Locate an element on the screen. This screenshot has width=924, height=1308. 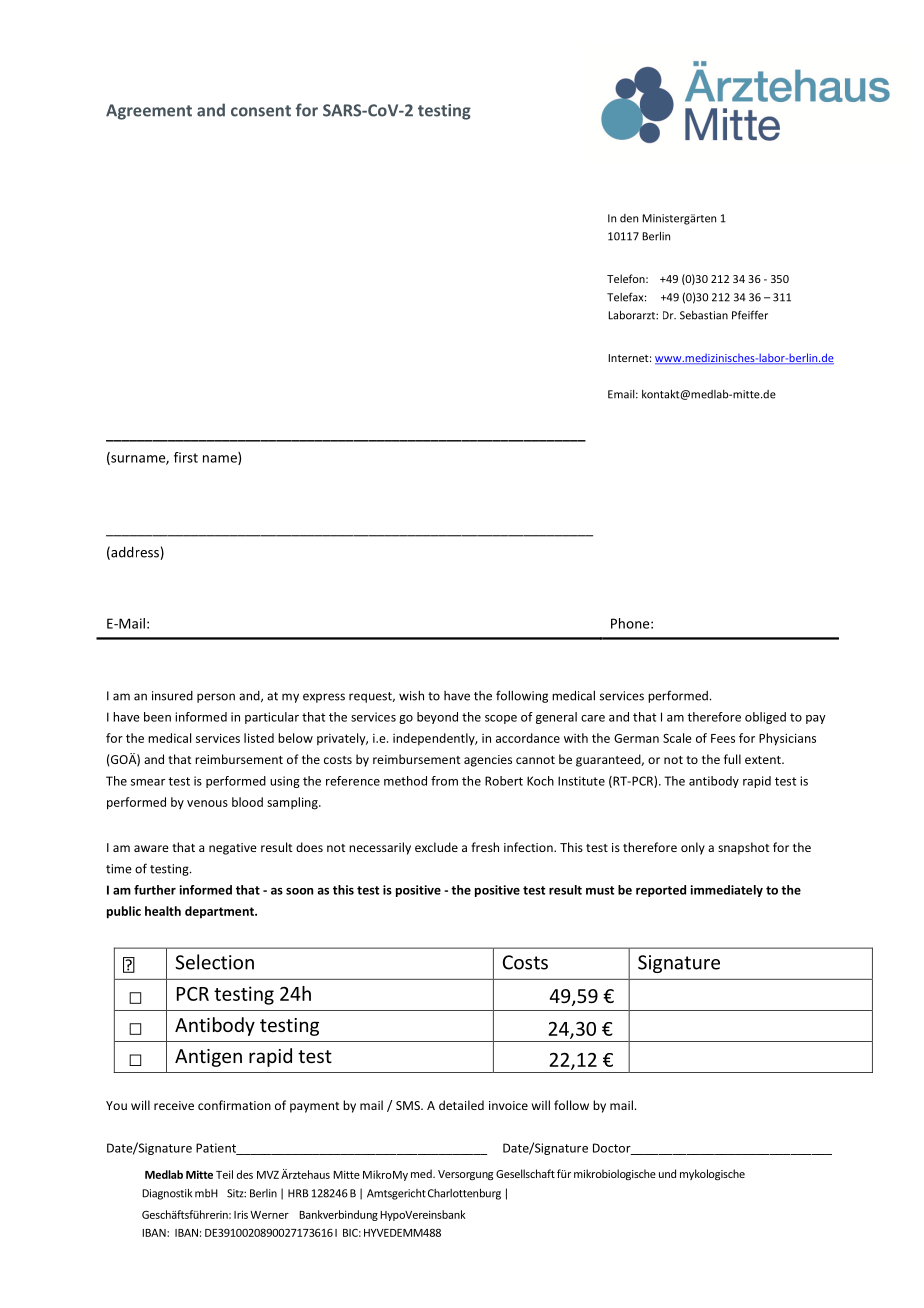
wish is located at coordinates (411, 695).
